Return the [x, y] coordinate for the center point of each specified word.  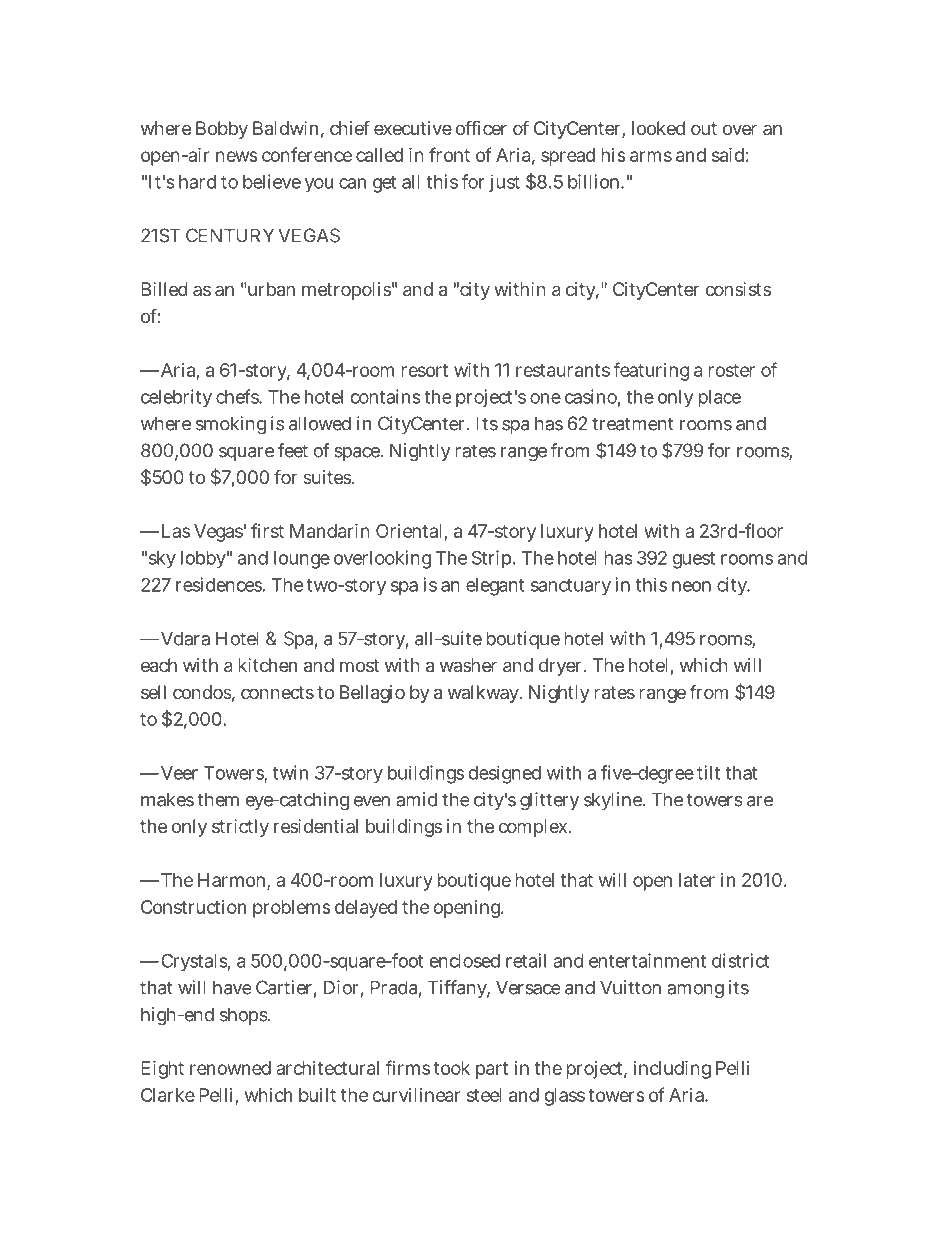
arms [651, 156]
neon [691, 586]
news [237, 156]
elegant [495, 587]
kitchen [267, 665]
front [449, 154]
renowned [230, 1068]
